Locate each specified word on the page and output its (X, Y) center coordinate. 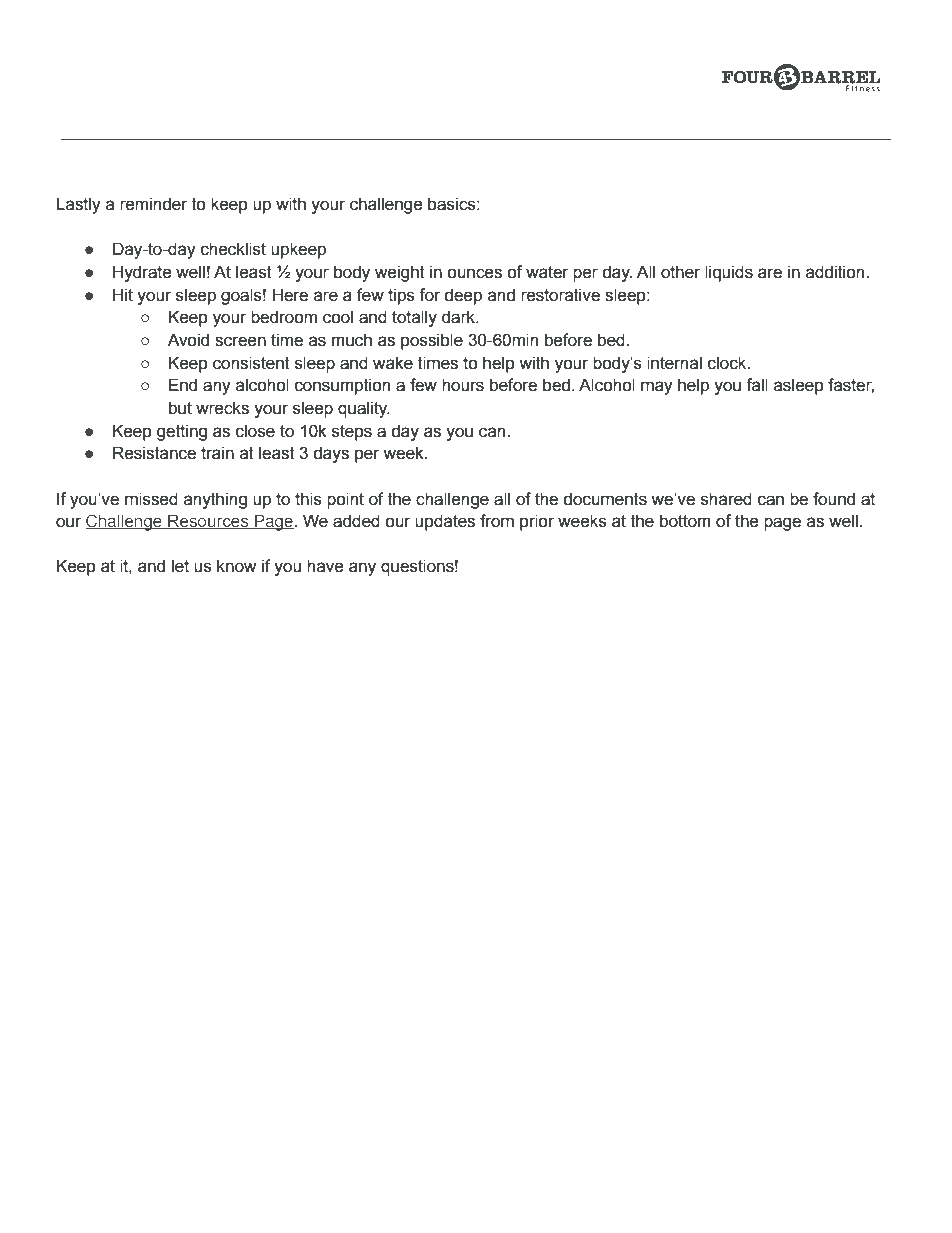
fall (757, 385)
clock (728, 363)
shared (726, 499)
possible (432, 341)
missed (151, 499)
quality (364, 409)
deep (463, 296)
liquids (729, 273)
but (180, 408)
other (680, 272)
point (345, 500)
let (180, 566)
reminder (154, 204)
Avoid (188, 340)
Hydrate (142, 273)
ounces (474, 273)
